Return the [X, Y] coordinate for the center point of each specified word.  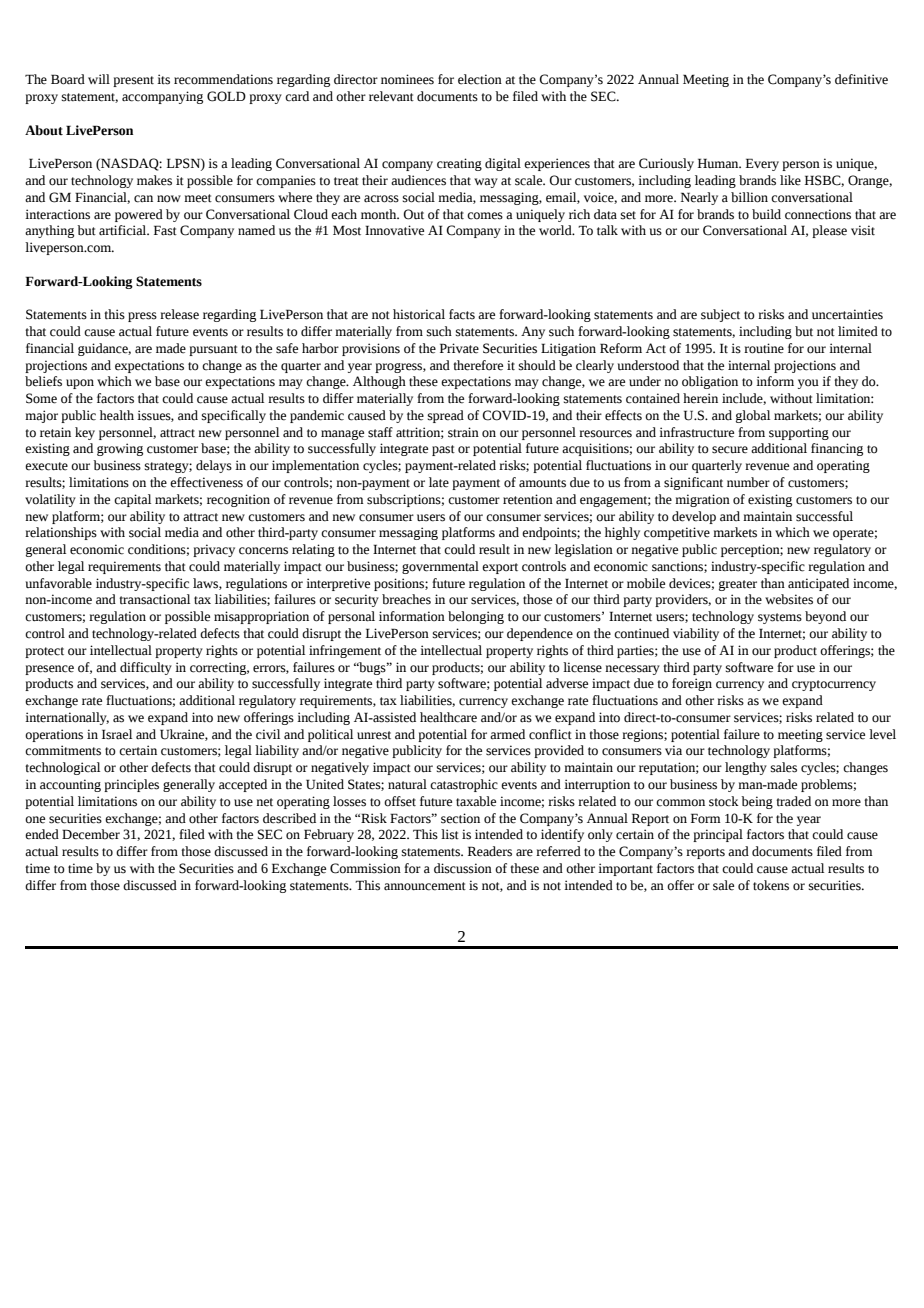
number [748, 482]
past [443, 450]
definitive [861, 79]
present [133, 81]
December [91, 834]
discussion [463, 868]
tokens [771, 885]
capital [132, 500]
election [480, 79]
